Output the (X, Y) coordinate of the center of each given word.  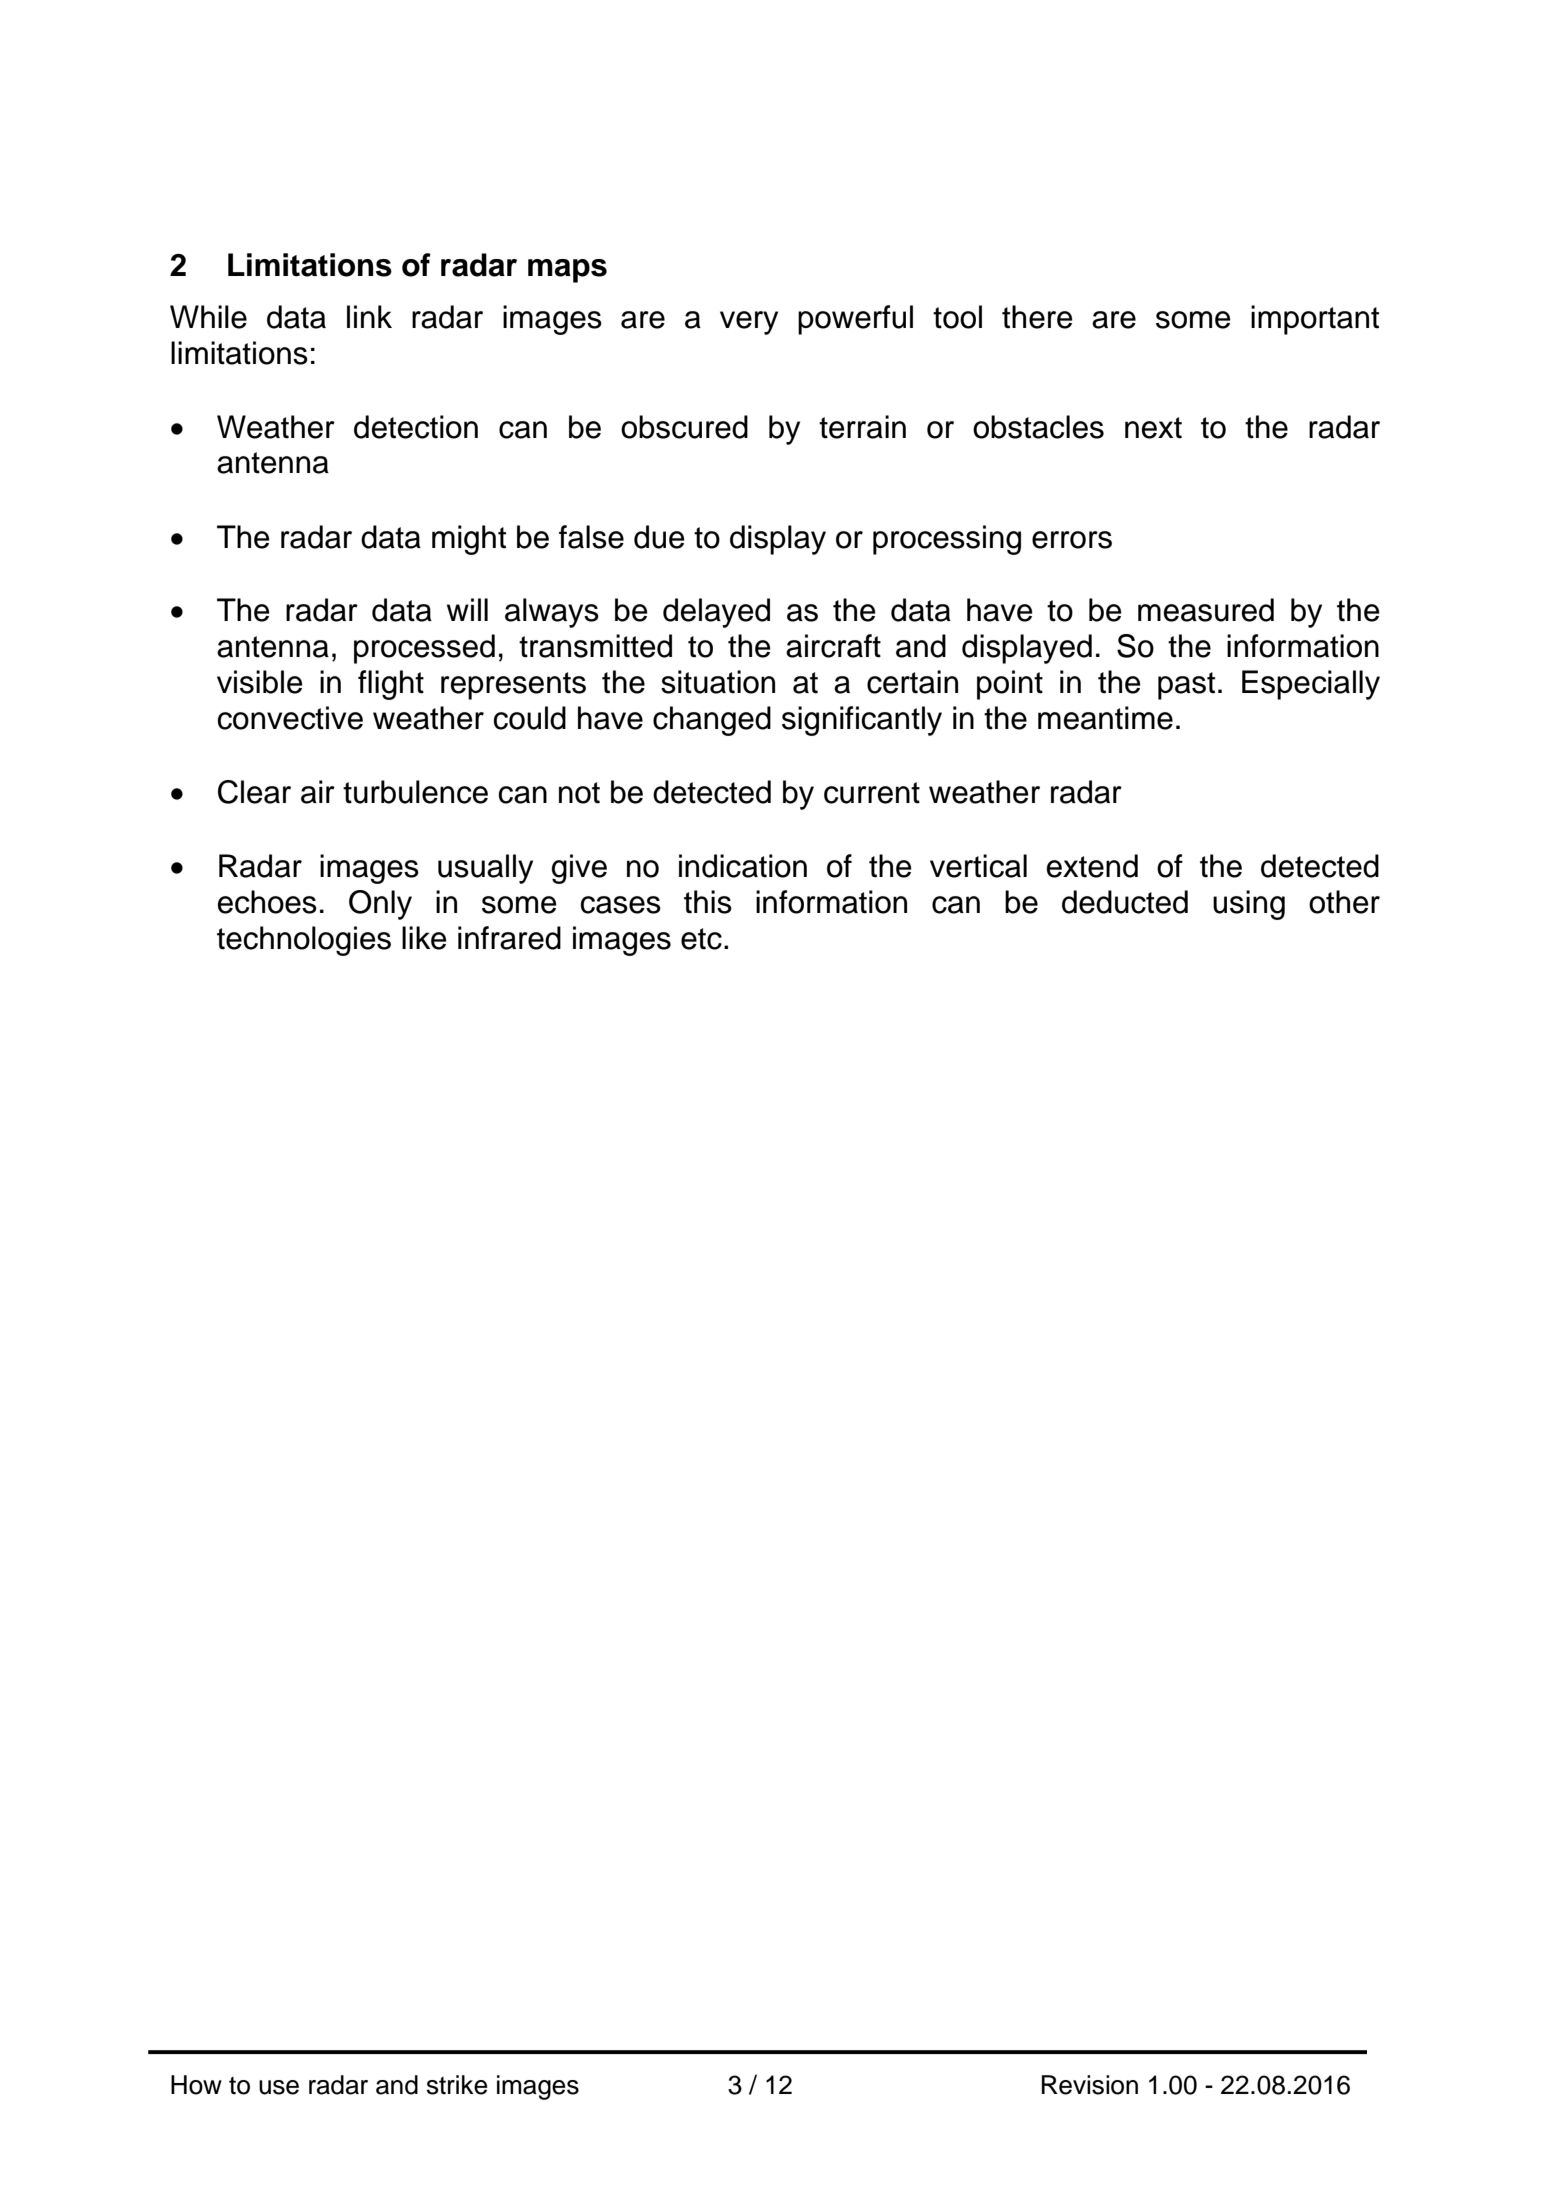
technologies (304, 941)
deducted (1125, 902)
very (749, 323)
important (1315, 320)
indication (743, 866)
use (279, 2087)
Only (380, 905)
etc (701, 939)
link (369, 316)
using (1249, 905)
